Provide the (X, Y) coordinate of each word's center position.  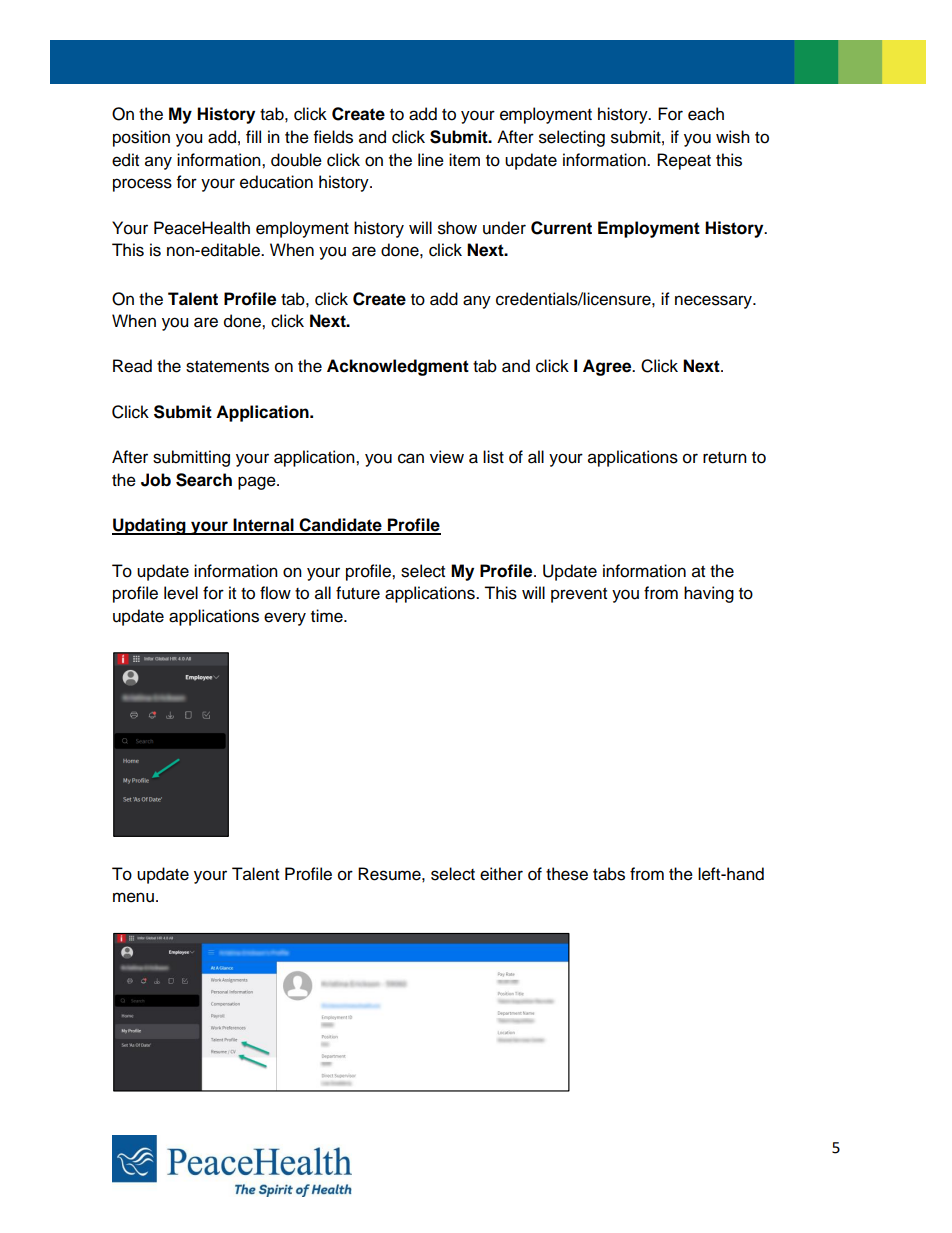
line (431, 160)
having (709, 594)
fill (253, 136)
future (358, 593)
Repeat (684, 161)
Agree (608, 367)
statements (227, 367)
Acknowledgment (398, 367)
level (181, 593)
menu (133, 897)
